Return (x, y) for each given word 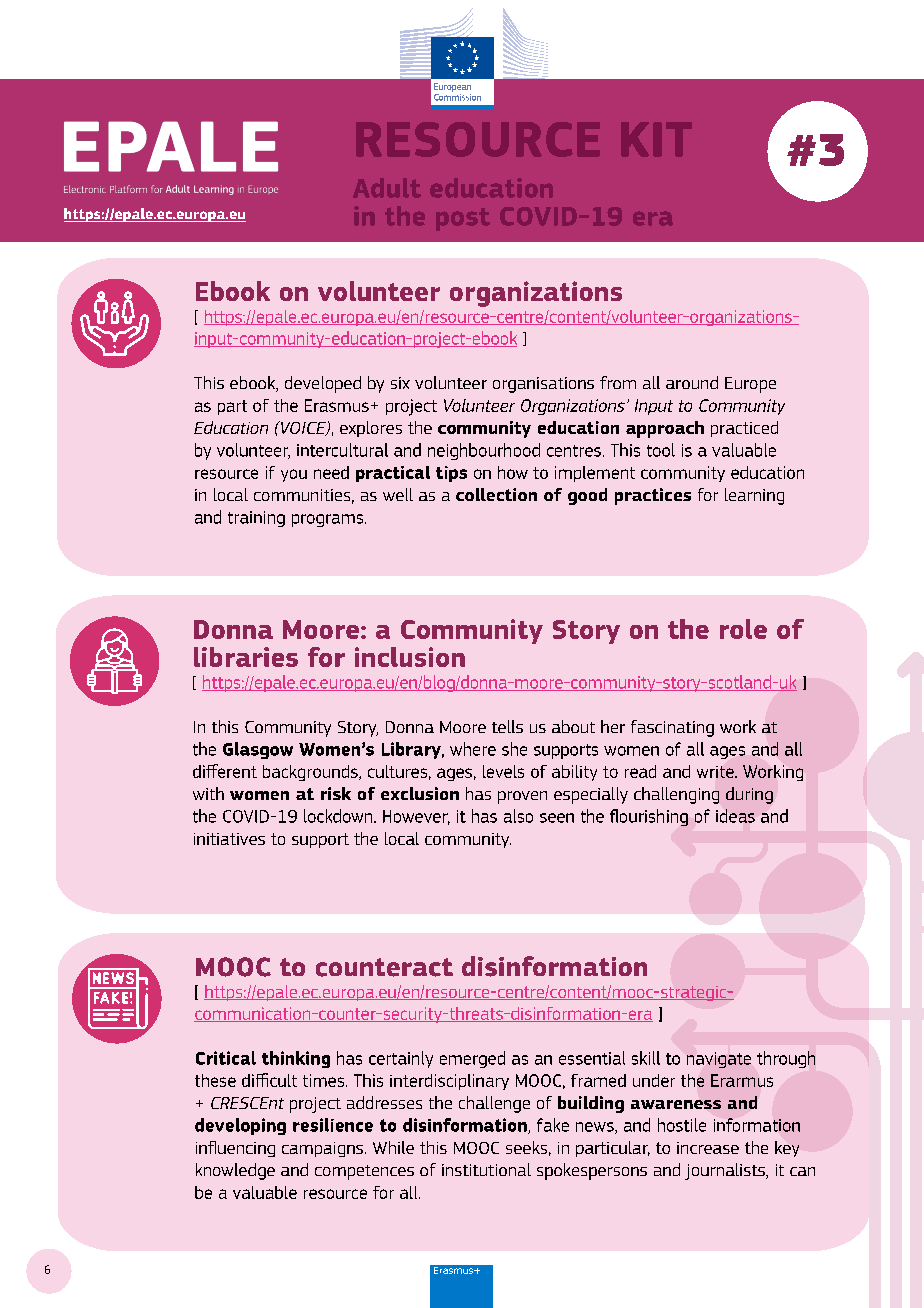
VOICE (303, 428)
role (743, 629)
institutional (486, 1169)
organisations (543, 385)
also (518, 816)
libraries (246, 657)
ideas (735, 816)
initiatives (229, 839)
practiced (744, 429)
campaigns (322, 1149)
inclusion (410, 657)
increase (708, 1148)
